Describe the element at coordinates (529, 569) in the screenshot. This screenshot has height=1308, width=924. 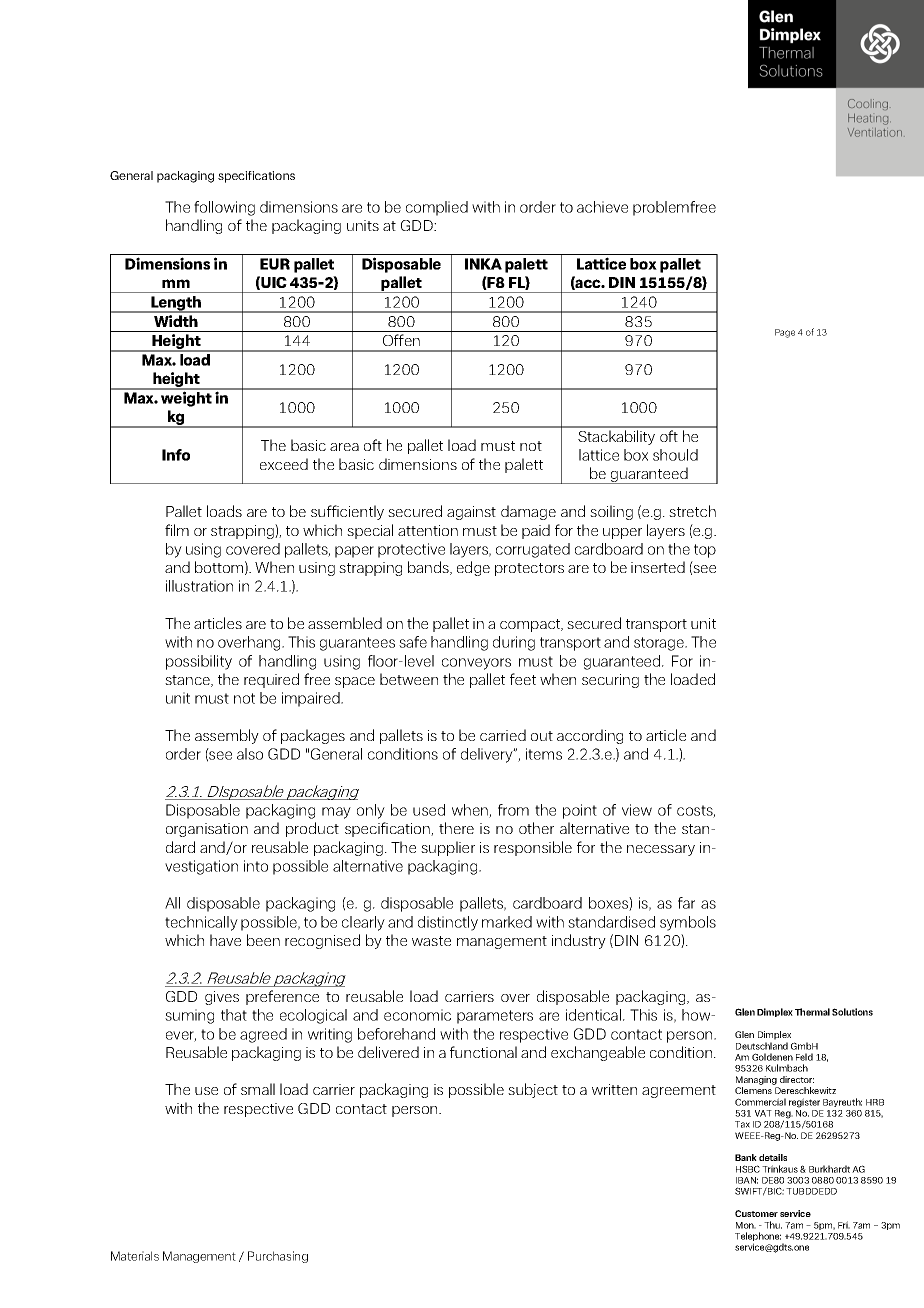
I see `protectors` at that location.
